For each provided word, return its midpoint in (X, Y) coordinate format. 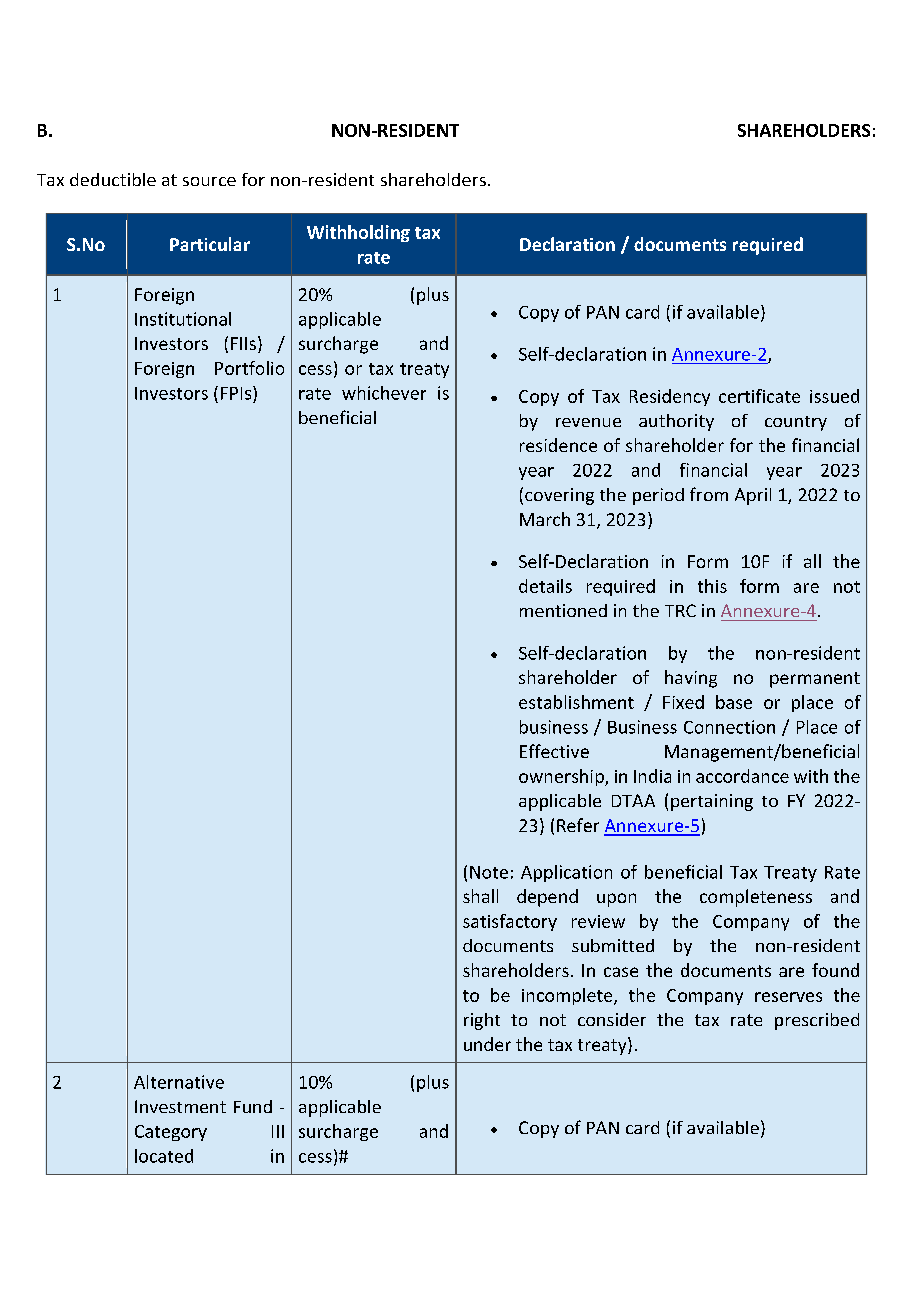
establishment (576, 702)
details (545, 586)
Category (171, 1133)
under (487, 1044)
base (734, 702)
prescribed (817, 1021)
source (209, 181)
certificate (759, 396)
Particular (210, 244)
